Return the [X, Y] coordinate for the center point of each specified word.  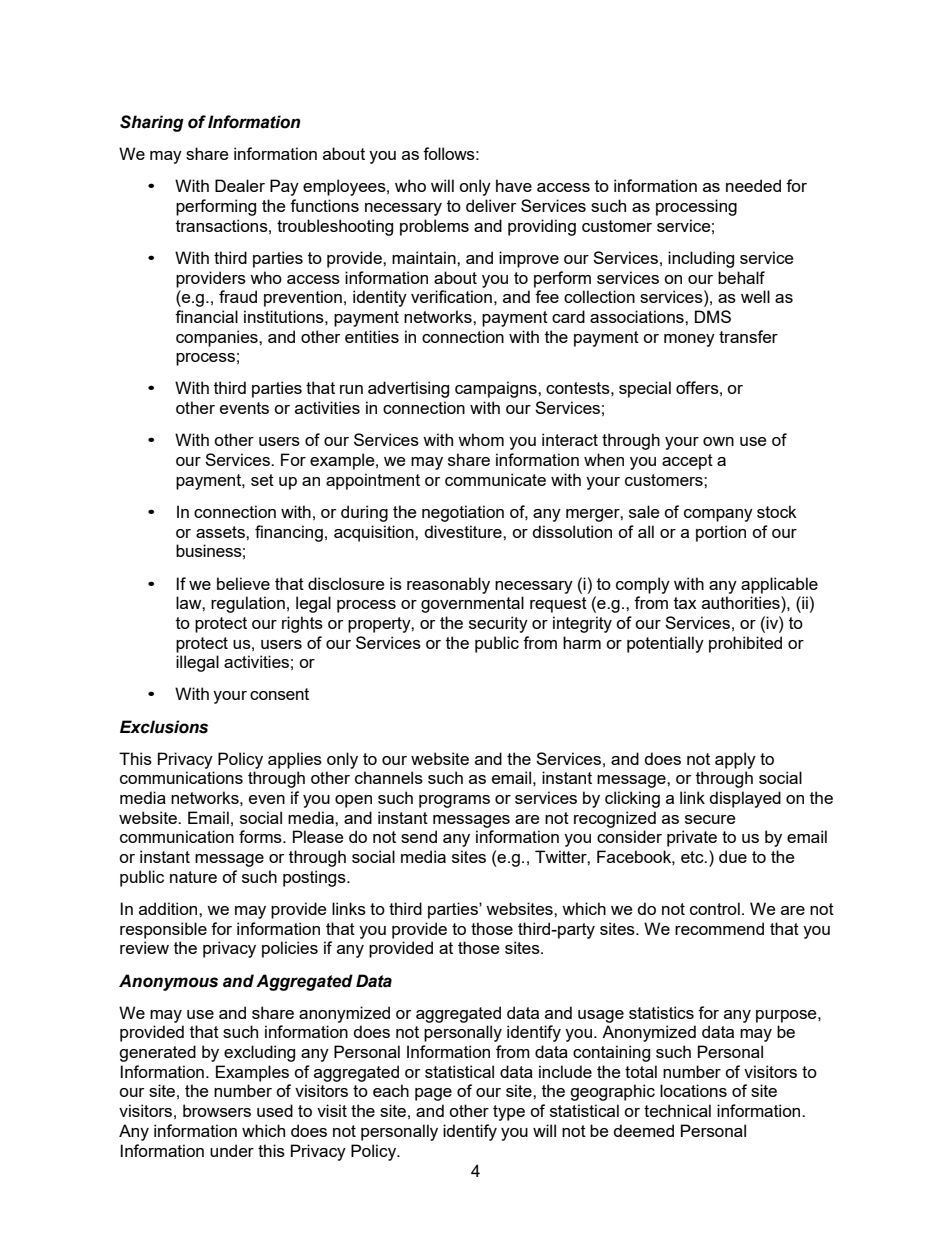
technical [677, 1110]
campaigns [497, 389]
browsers [217, 1110]
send [419, 836]
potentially [665, 644]
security [498, 624]
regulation [248, 604]
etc [693, 857]
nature [193, 877]
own [718, 441]
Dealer [240, 185]
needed [753, 185]
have [514, 185]
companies [218, 338]
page [433, 1094]
